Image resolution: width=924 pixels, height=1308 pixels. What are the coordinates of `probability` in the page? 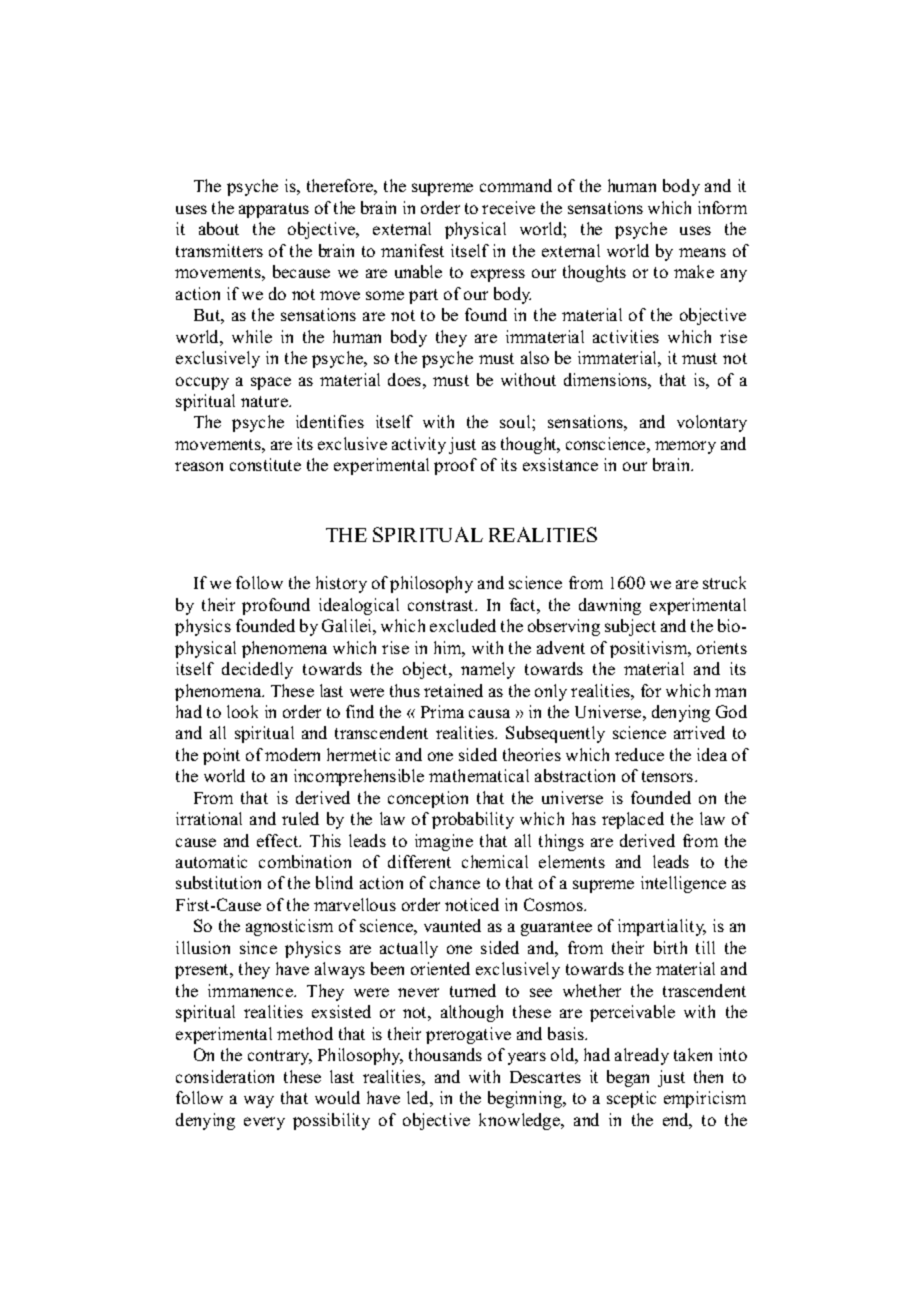 It's located at (473, 820).
